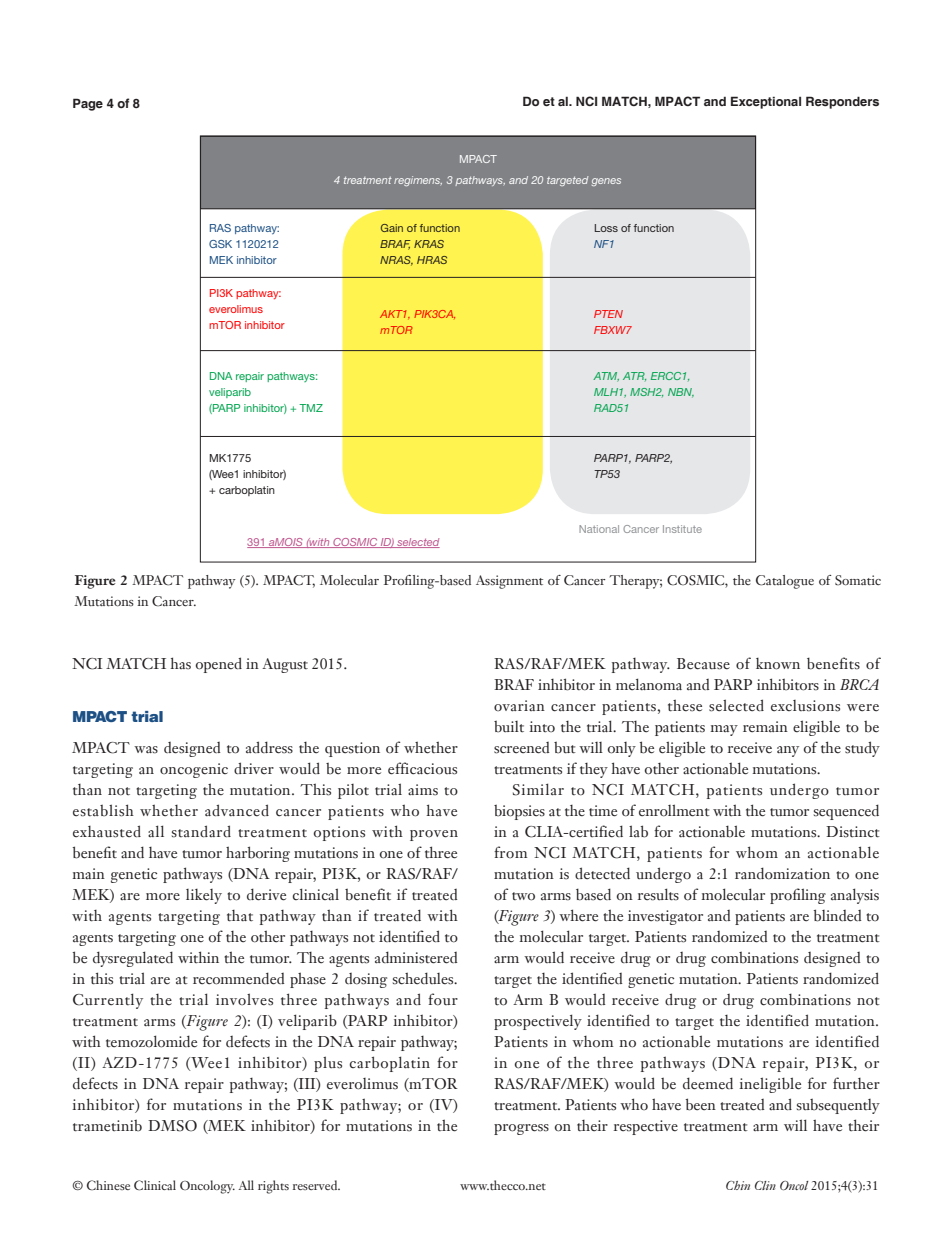 This screenshot has height=1247, width=952. I want to click on was, so click(146, 750).
